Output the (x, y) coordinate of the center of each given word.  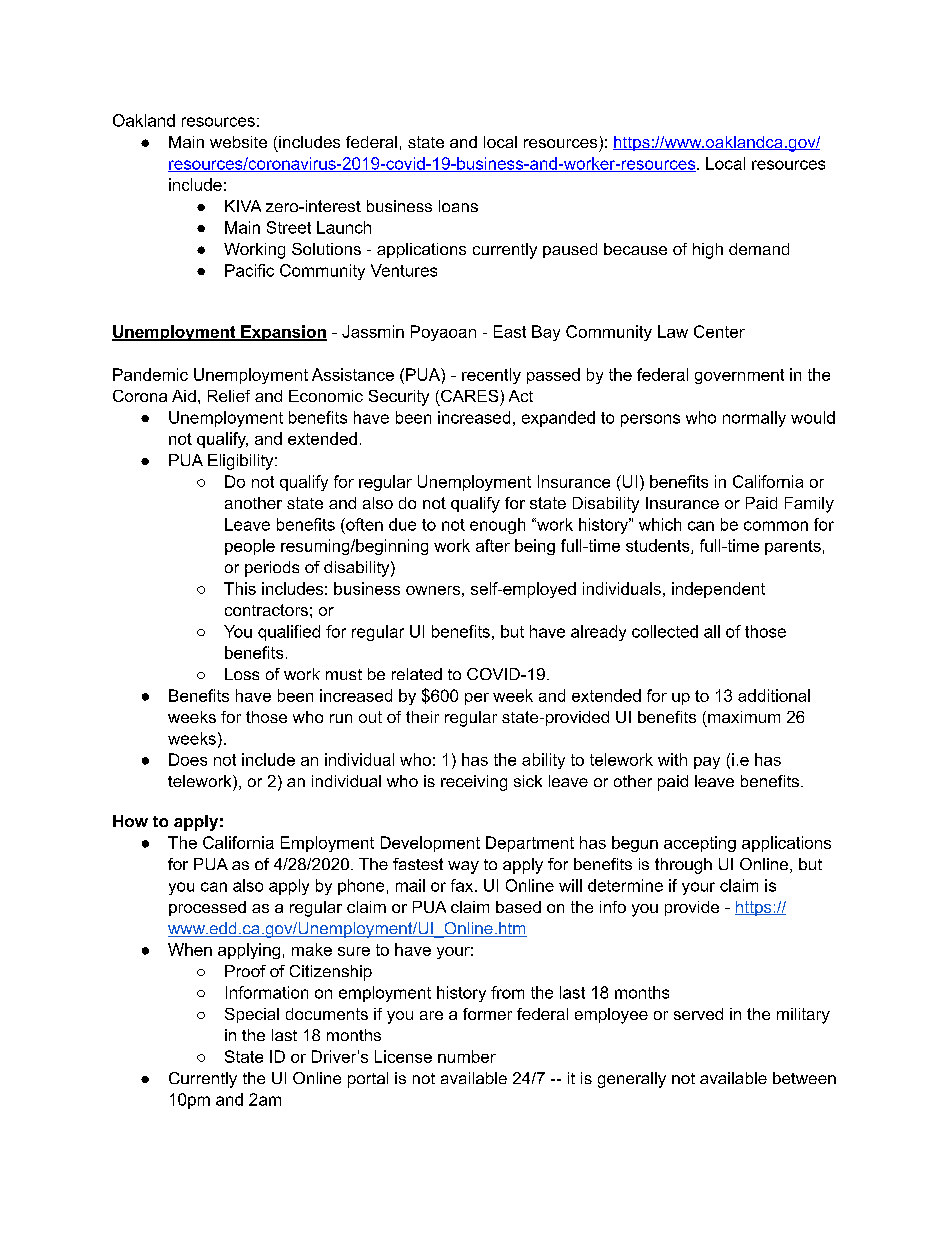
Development (430, 844)
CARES (469, 396)
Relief (229, 396)
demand (759, 249)
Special (252, 1015)
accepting (700, 844)
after (493, 545)
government (739, 376)
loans (458, 206)
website (238, 142)
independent (718, 590)
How (130, 821)
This (240, 588)
